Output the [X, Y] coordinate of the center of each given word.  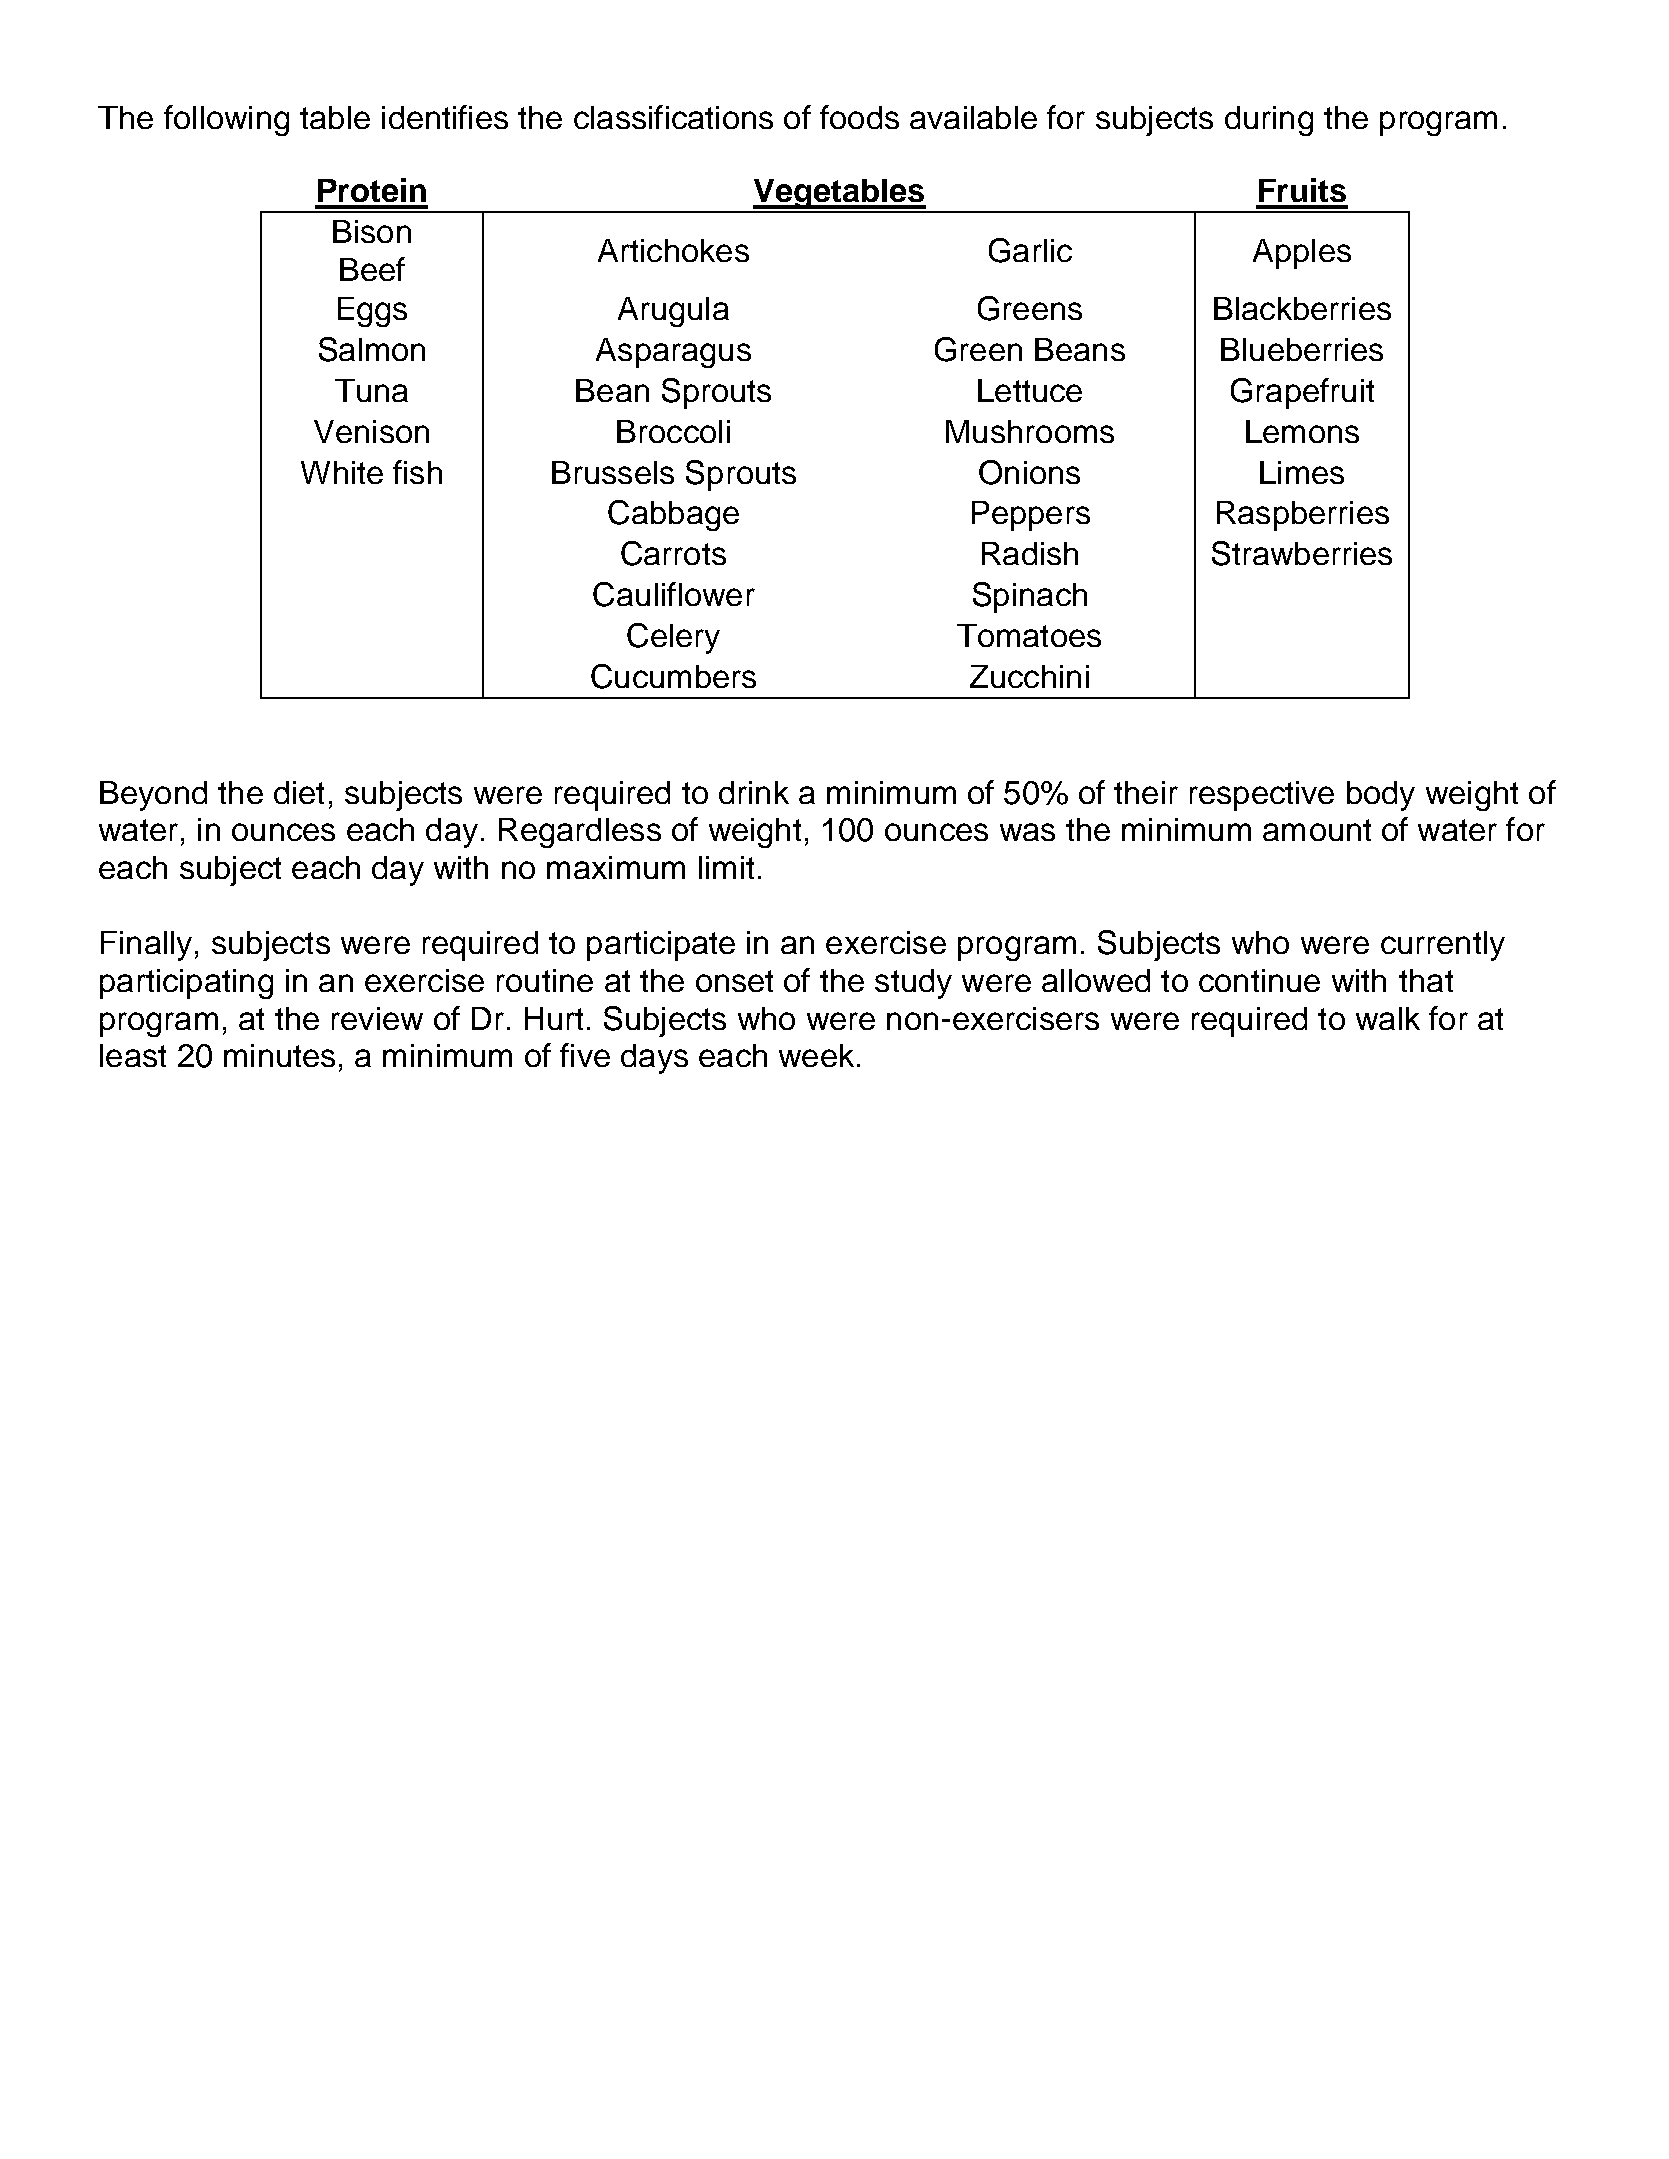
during [1269, 121]
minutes [279, 1055]
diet [299, 792]
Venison [371, 431]
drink [754, 792]
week [816, 1055]
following [226, 120]
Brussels [613, 472]
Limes [1302, 472]
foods [859, 117]
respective [1262, 796]
